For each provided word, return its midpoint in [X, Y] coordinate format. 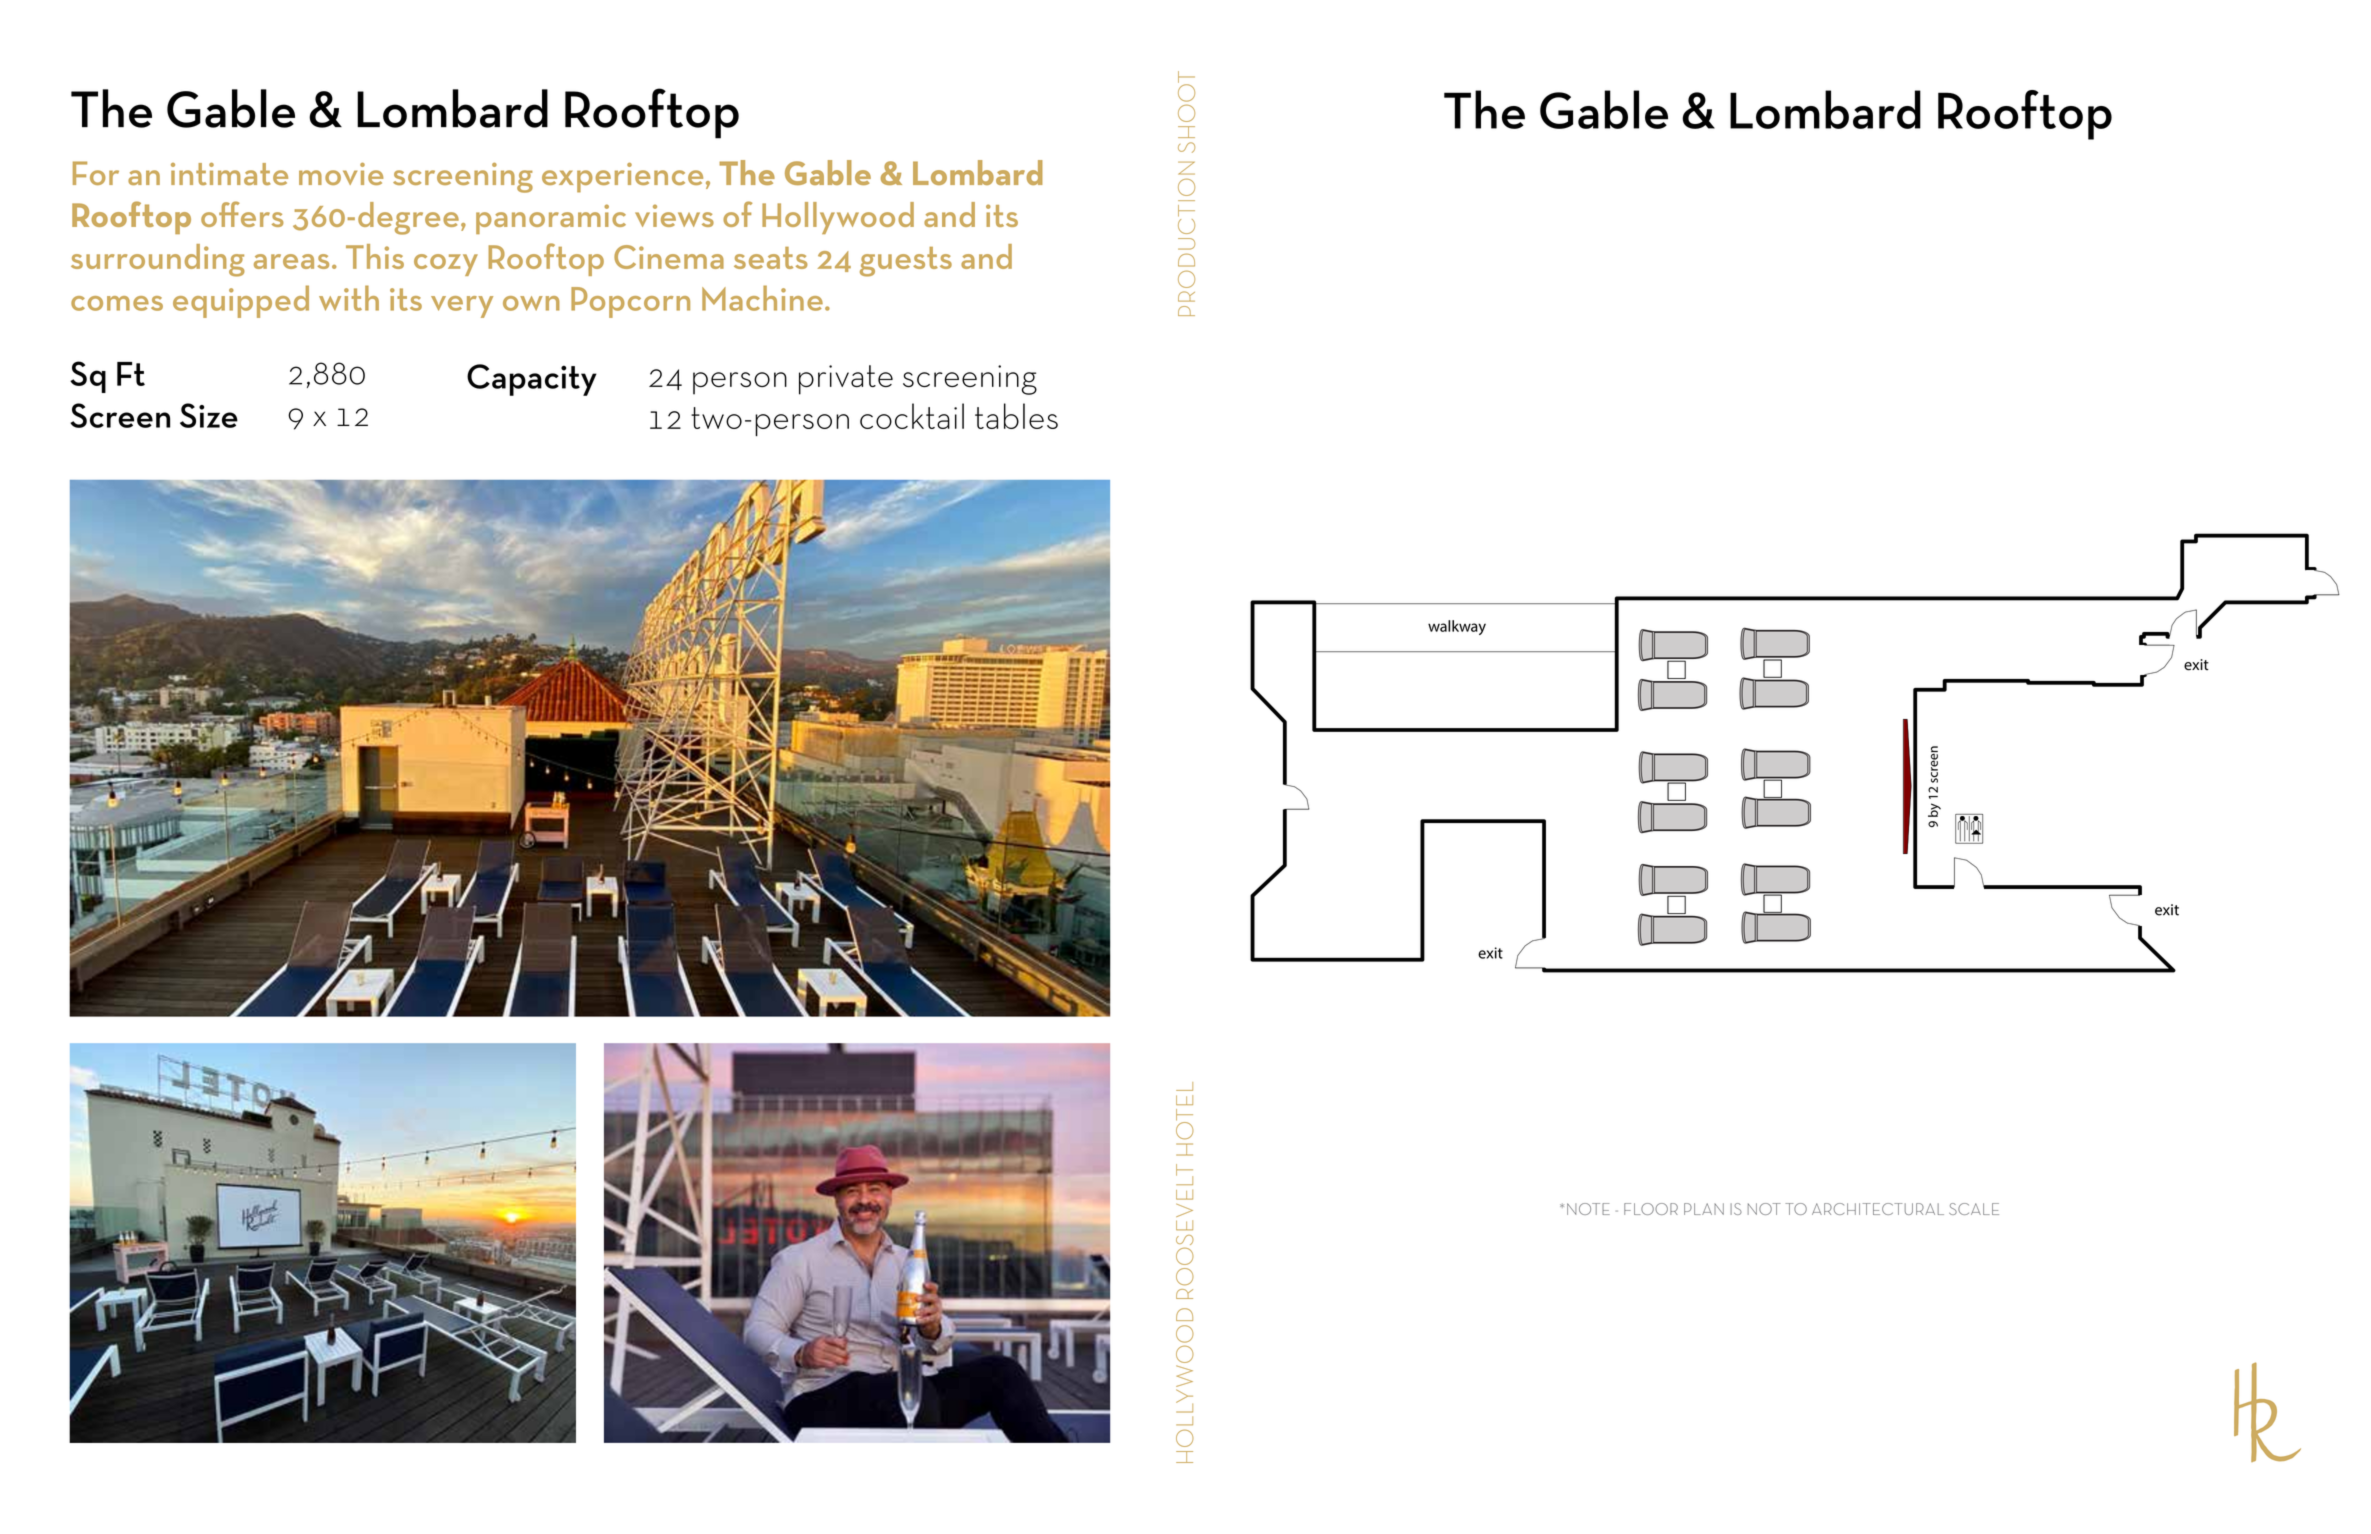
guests [906, 262]
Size [209, 415]
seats [771, 258]
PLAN [1704, 1209]
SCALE [1974, 1209]
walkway [1457, 627]
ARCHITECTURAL [1878, 1209]
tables [1016, 416]
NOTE [1588, 1209]
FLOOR [1651, 1209]
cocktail [912, 416]
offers [242, 214]
